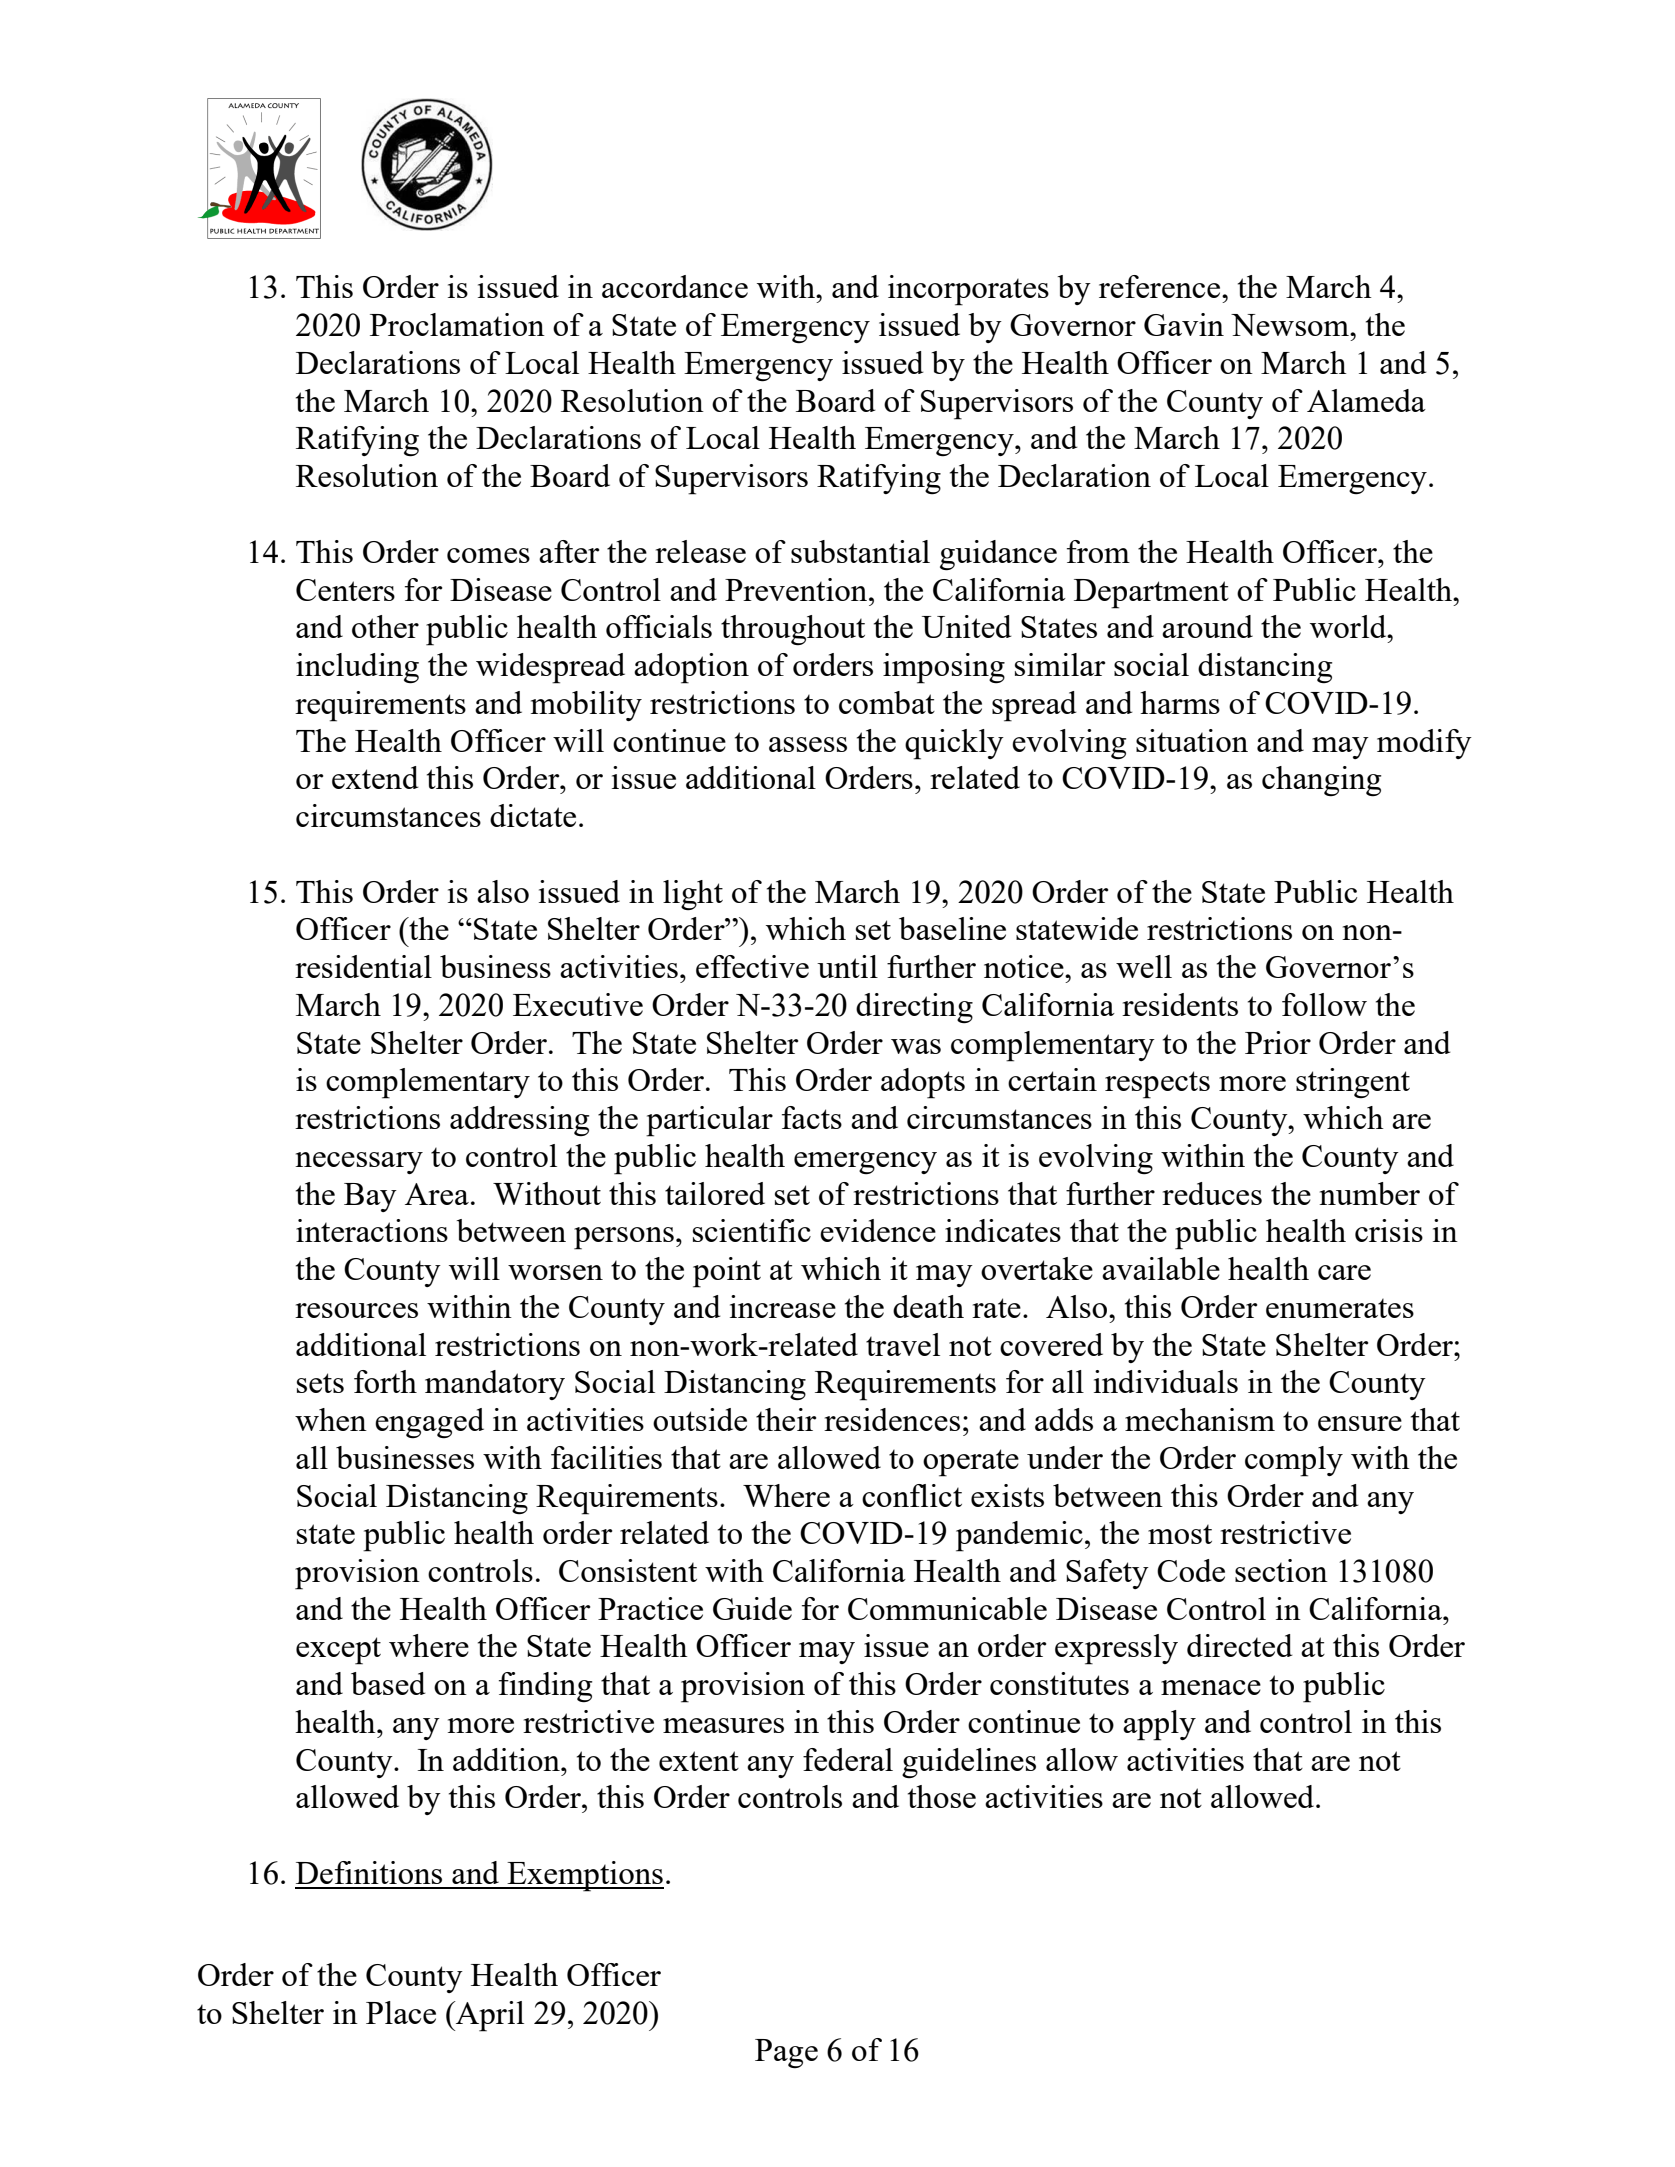 This screenshot has height=2167, width=1675. I want to click on Executive, so click(578, 1004).
